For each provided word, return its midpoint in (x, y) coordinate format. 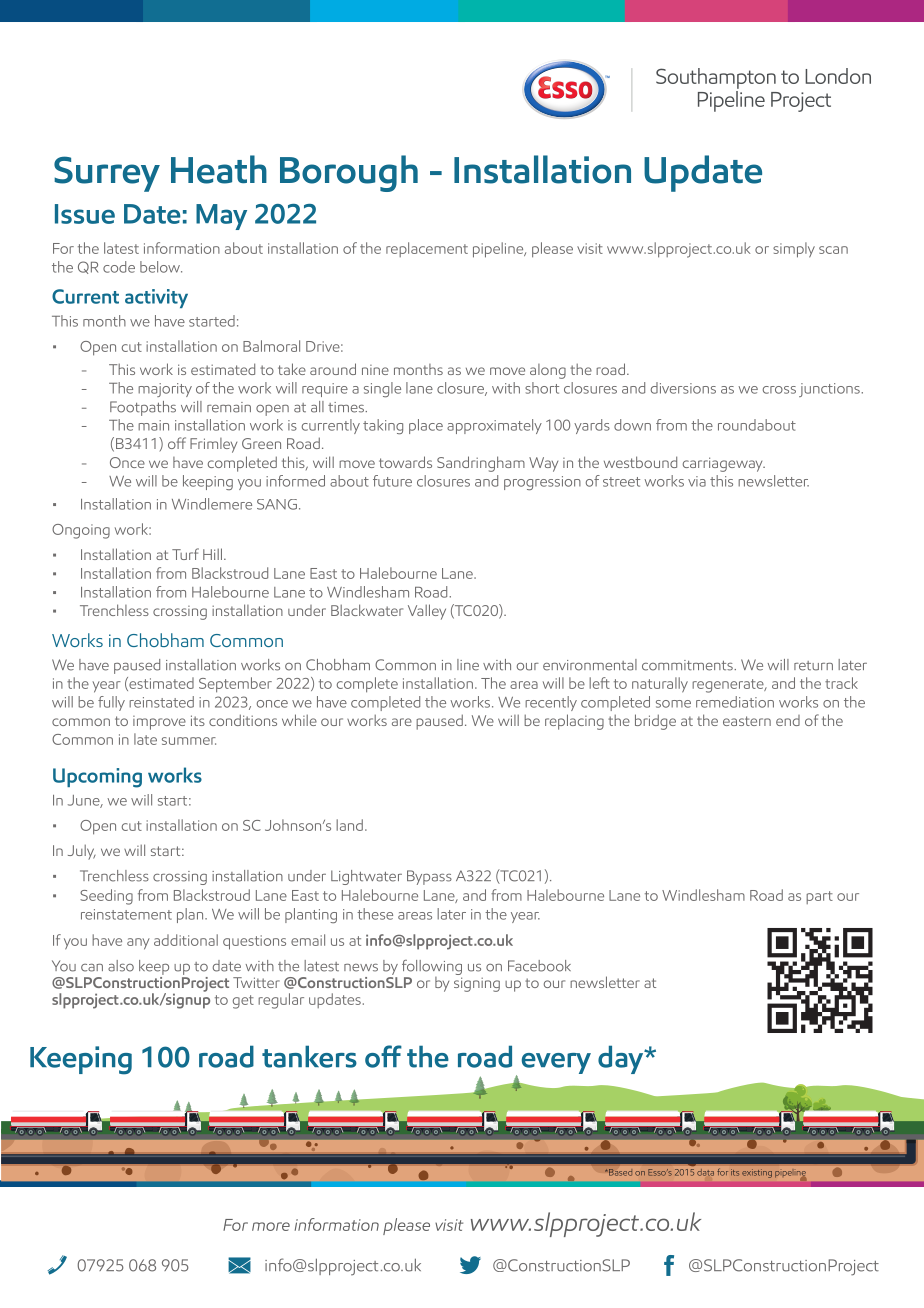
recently (551, 703)
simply (794, 250)
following (432, 969)
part (819, 897)
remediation (735, 702)
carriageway (724, 464)
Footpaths (143, 408)
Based (619, 1172)
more (271, 1226)
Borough (349, 173)
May (221, 217)
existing (757, 1173)
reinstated (161, 702)
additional (186, 940)
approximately (494, 426)
